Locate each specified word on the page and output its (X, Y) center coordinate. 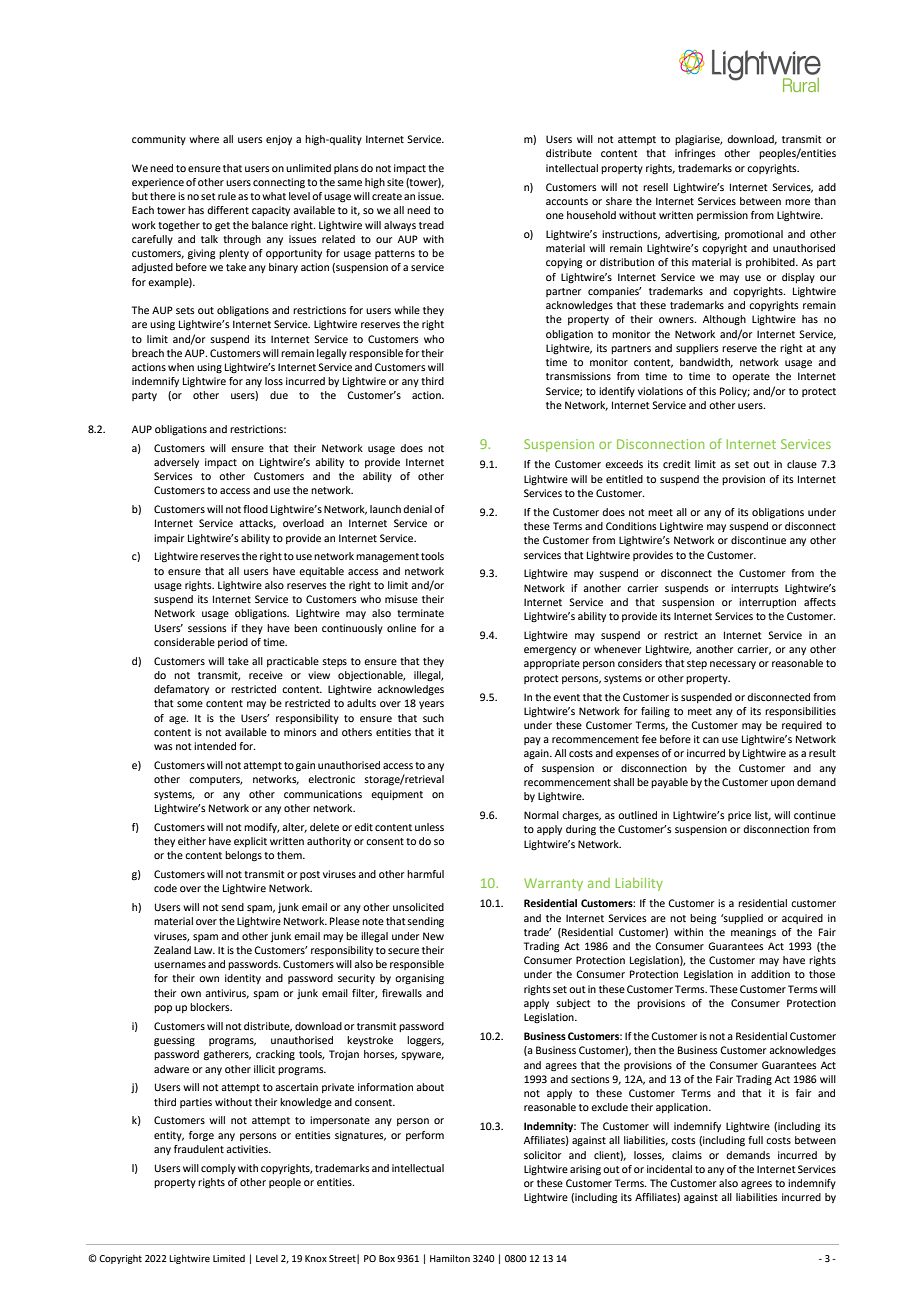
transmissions (578, 376)
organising (419, 979)
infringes (695, 154)
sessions (207, 628)
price (739, 816)
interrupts (755, 589)
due (279, 395)
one (555, 216)
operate (751, 377)
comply (218, 1169)
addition (770, 974)
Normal (541, 815)
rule (227, 196)
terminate (420, 613)
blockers (211, 1007)
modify (262, 828)
